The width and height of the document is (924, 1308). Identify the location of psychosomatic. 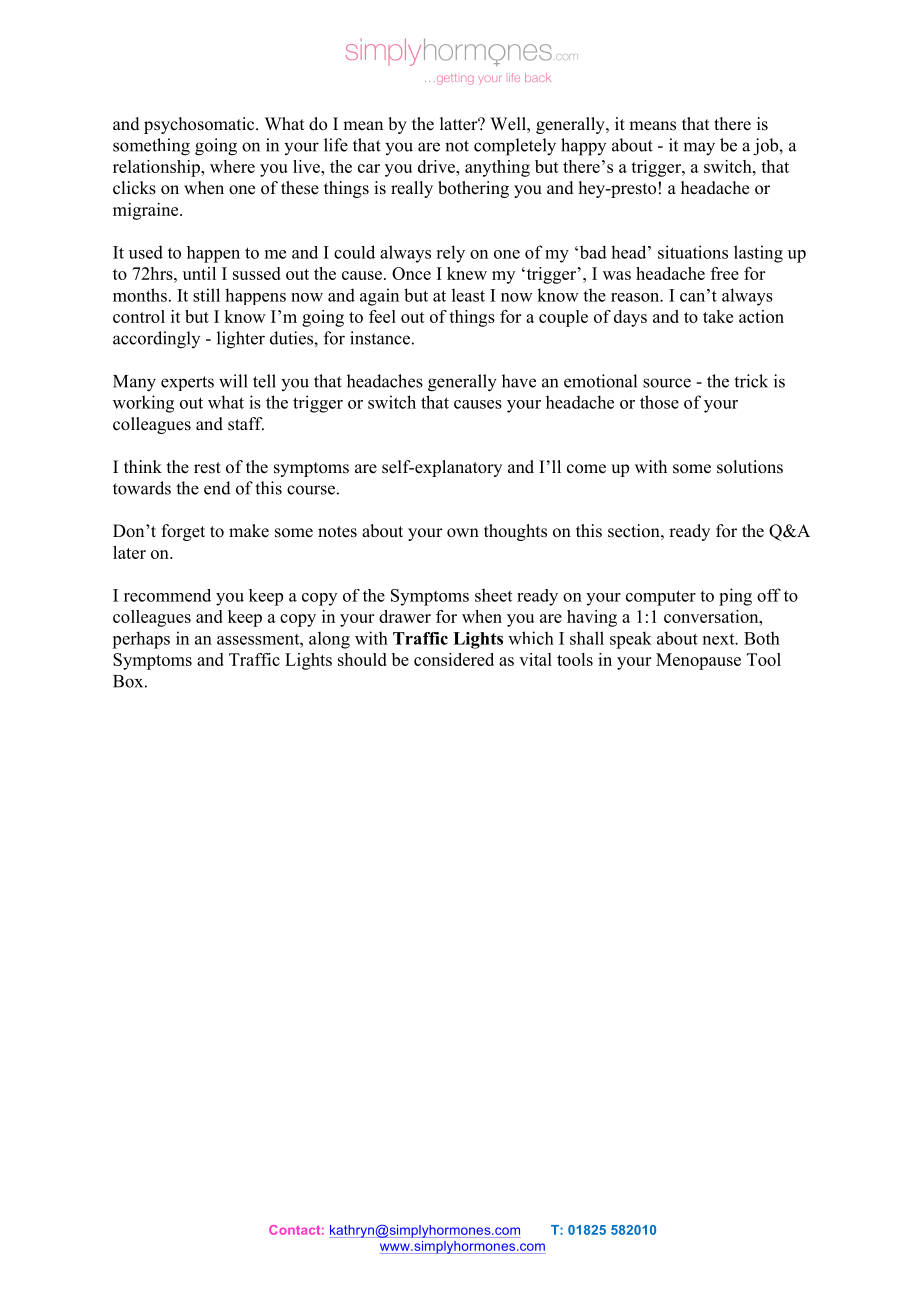
(200, 125).
